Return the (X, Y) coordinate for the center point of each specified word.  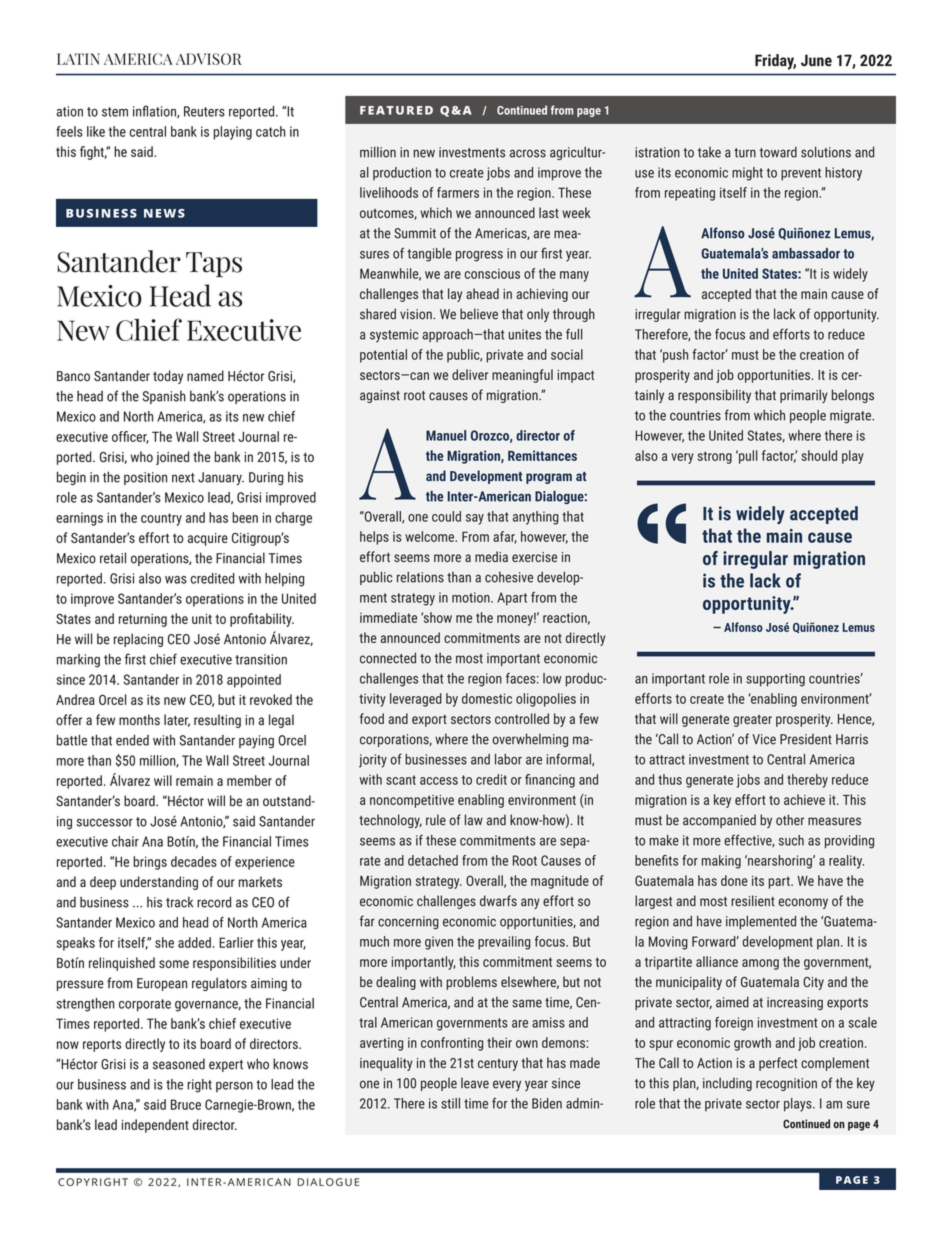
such (791, 840)
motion (472, 597)
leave (475, 1083)
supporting (775, 680)
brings (150, 863)
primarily (804, 396)
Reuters (204, 111)
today (168, 377)
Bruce (186, 1104)
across (528, 153)
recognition (786, 1084)
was (176, 580)
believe (479, 314)
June (816, 60)
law (474, 820)
